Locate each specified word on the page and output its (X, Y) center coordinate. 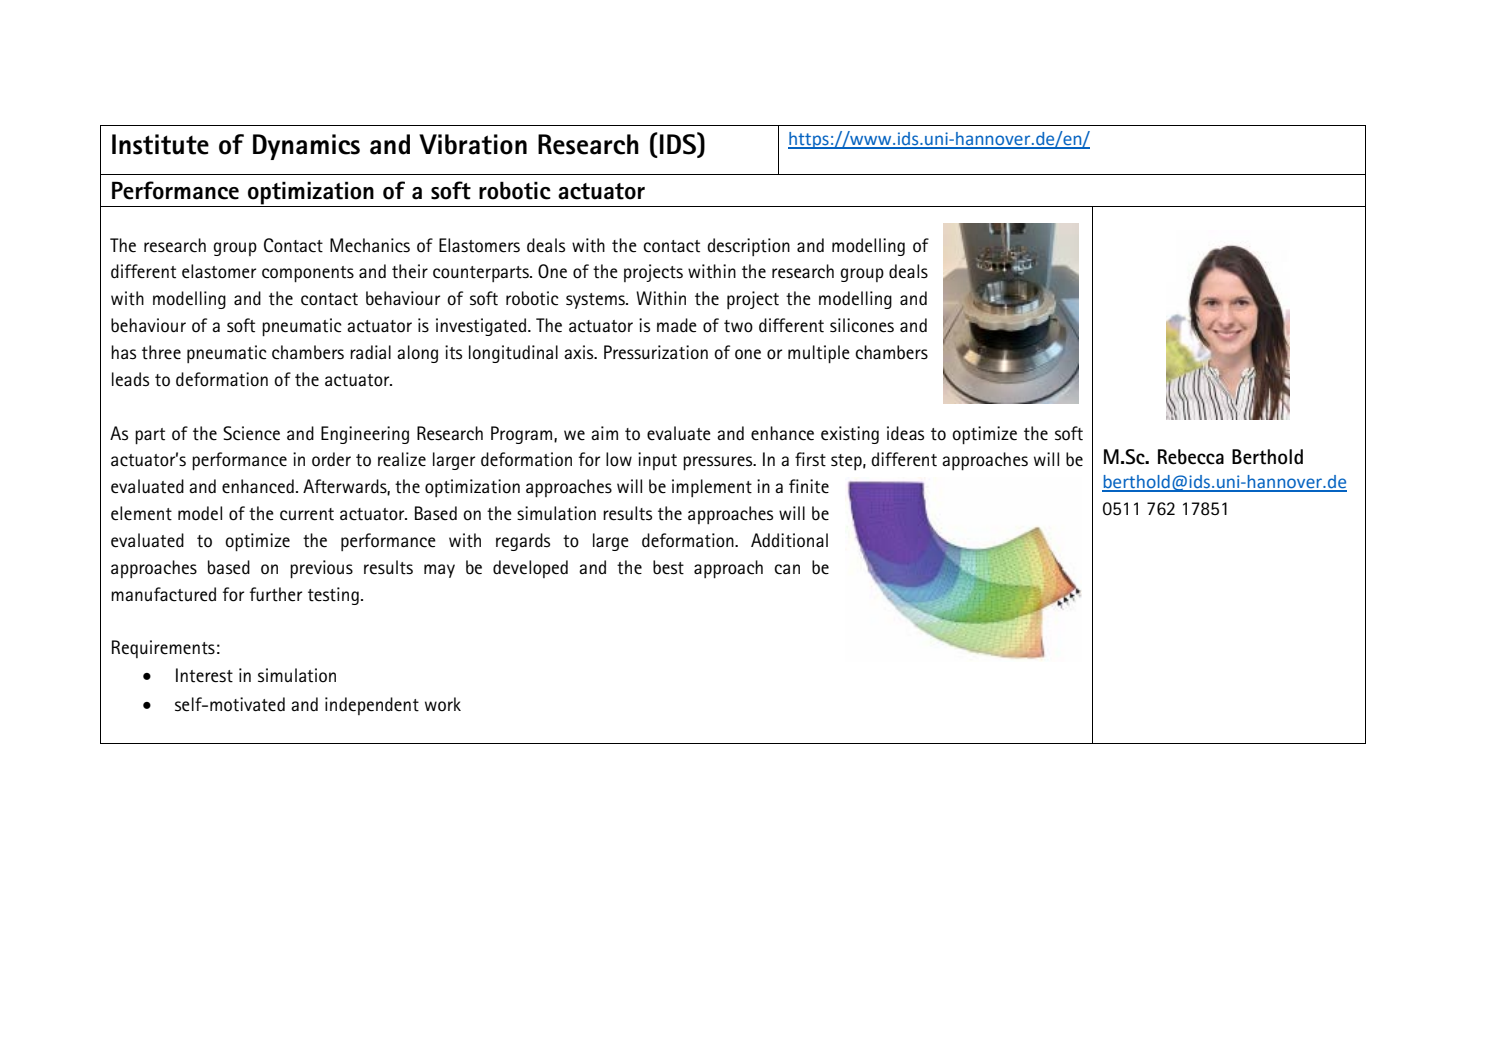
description (748, 247)
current (307, 514)
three (161, 352)
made (677, 325)
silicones (862, 325)
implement (712, 488)
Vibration (473, 144)
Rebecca (1191, 457)
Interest (204, 675)
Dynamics (306, 147)
